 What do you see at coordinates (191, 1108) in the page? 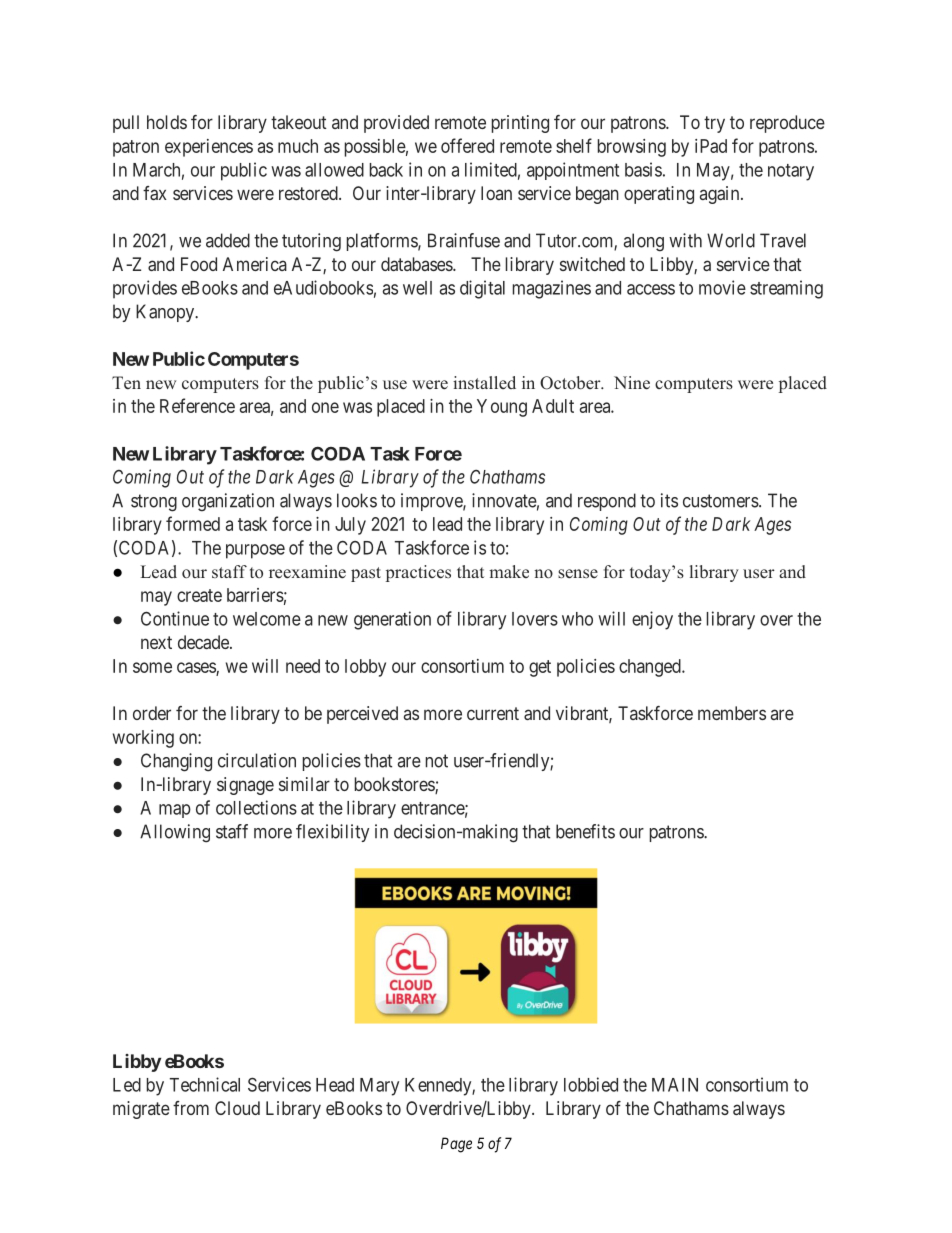
I see `from` at bounding box center [191, 1108].
